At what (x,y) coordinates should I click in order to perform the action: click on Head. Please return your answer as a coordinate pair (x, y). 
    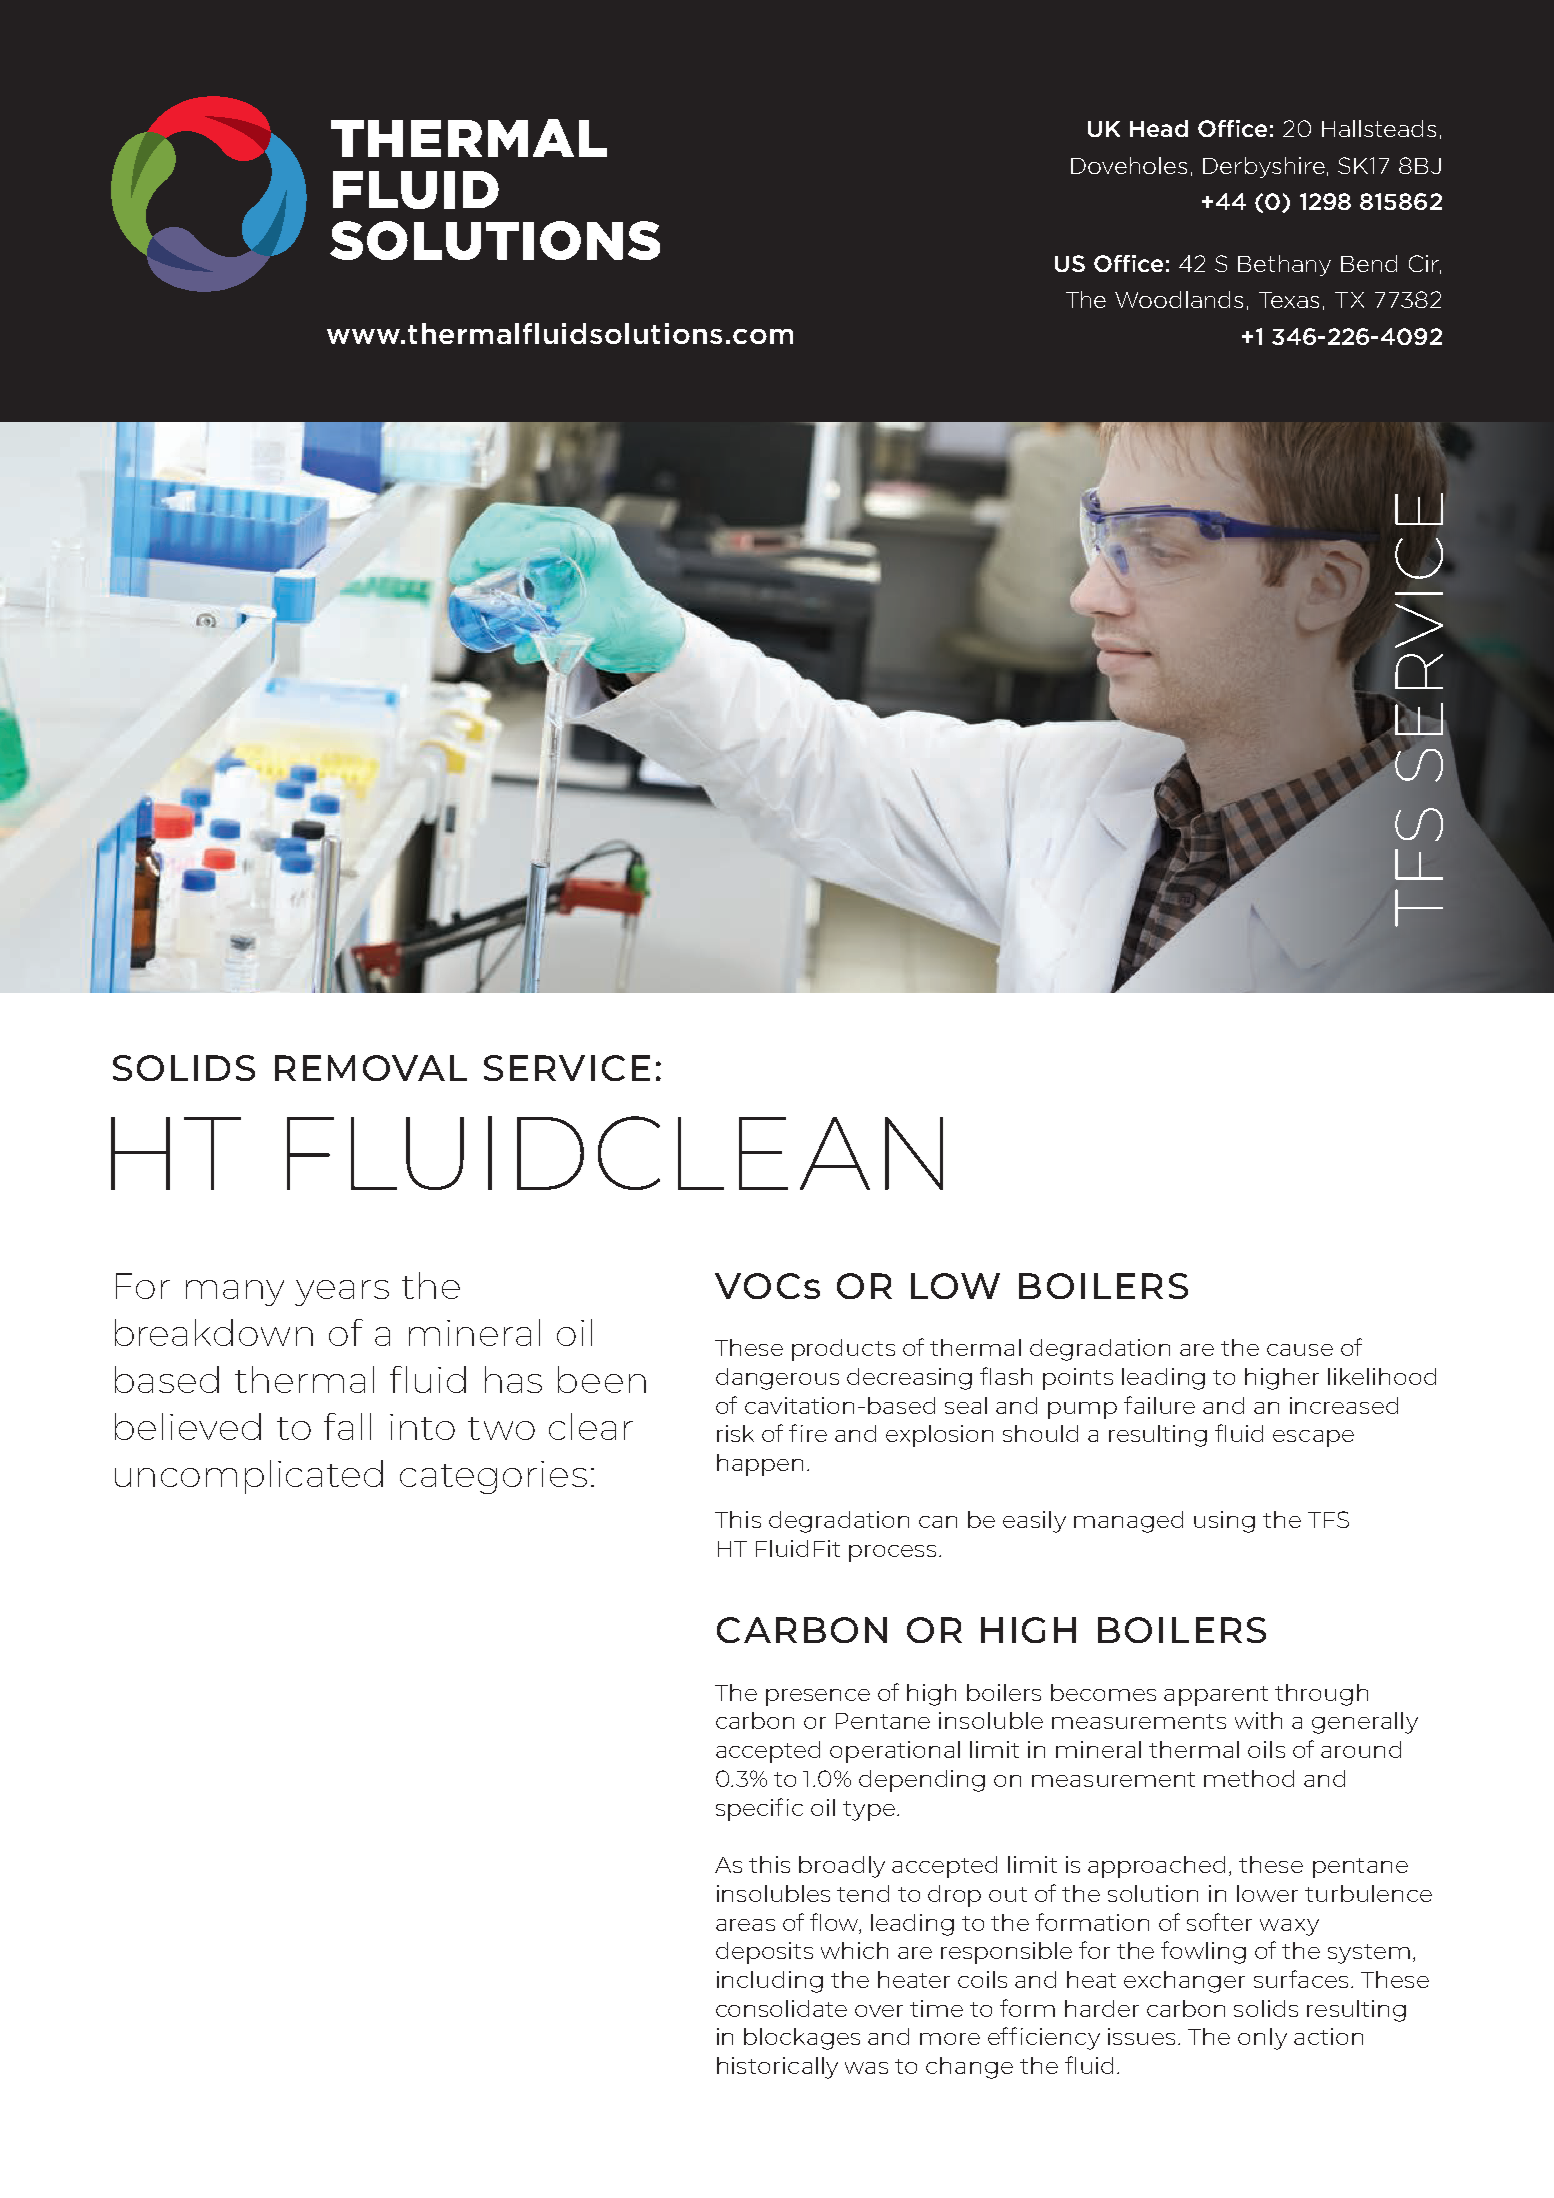
    Looking at the image, I should click on (1159, 128).
